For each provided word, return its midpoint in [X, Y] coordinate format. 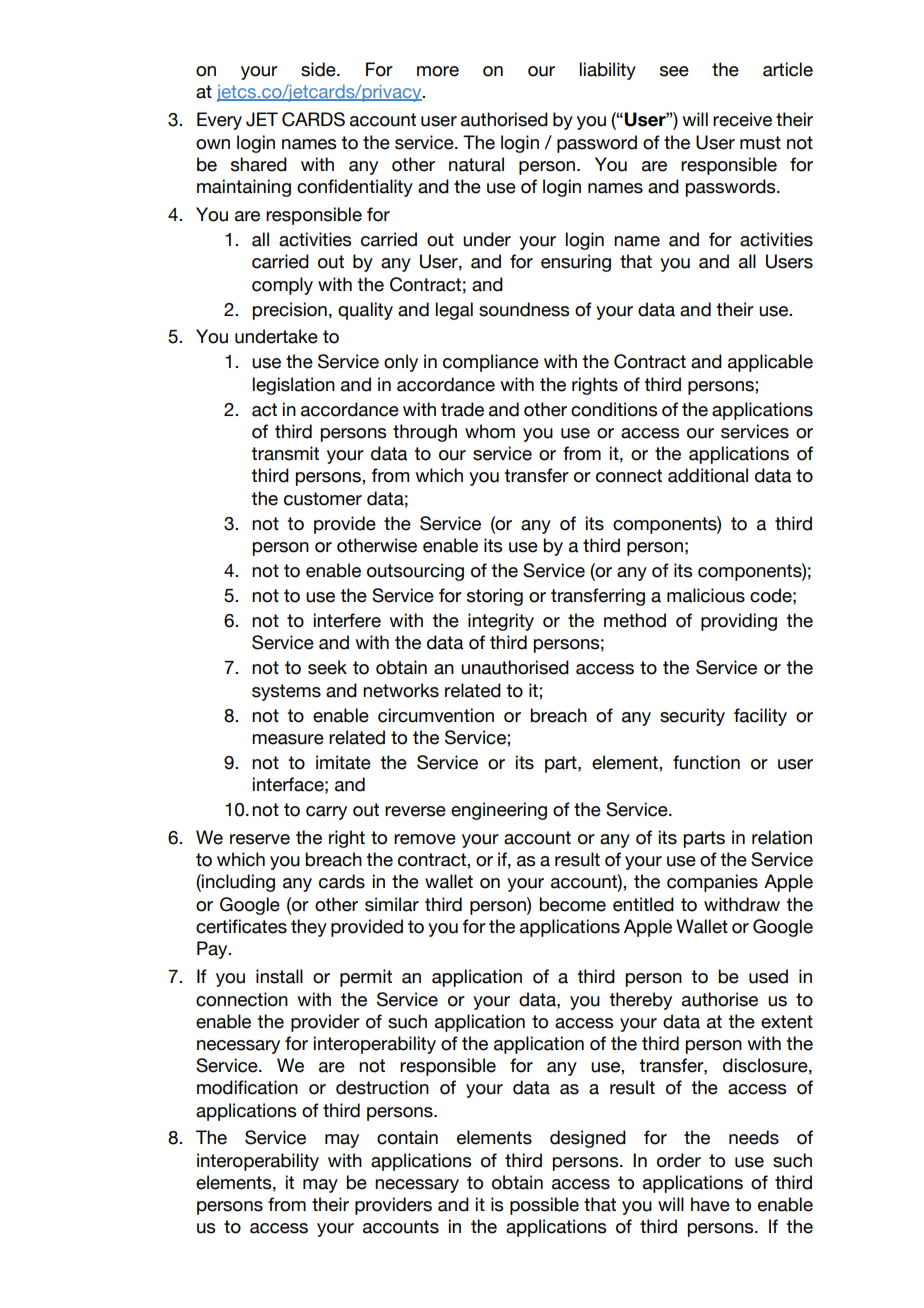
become [572, 904]
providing [739, 622]
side [319, 69]
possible [544, 1206]
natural [476, 164]
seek [327, 667]
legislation [294, 386]
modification [247, 1087]
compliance [491, 363]
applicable [770, 363]
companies [712, 883]
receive [742, 119]
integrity [501, 622]
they [309, 928]
